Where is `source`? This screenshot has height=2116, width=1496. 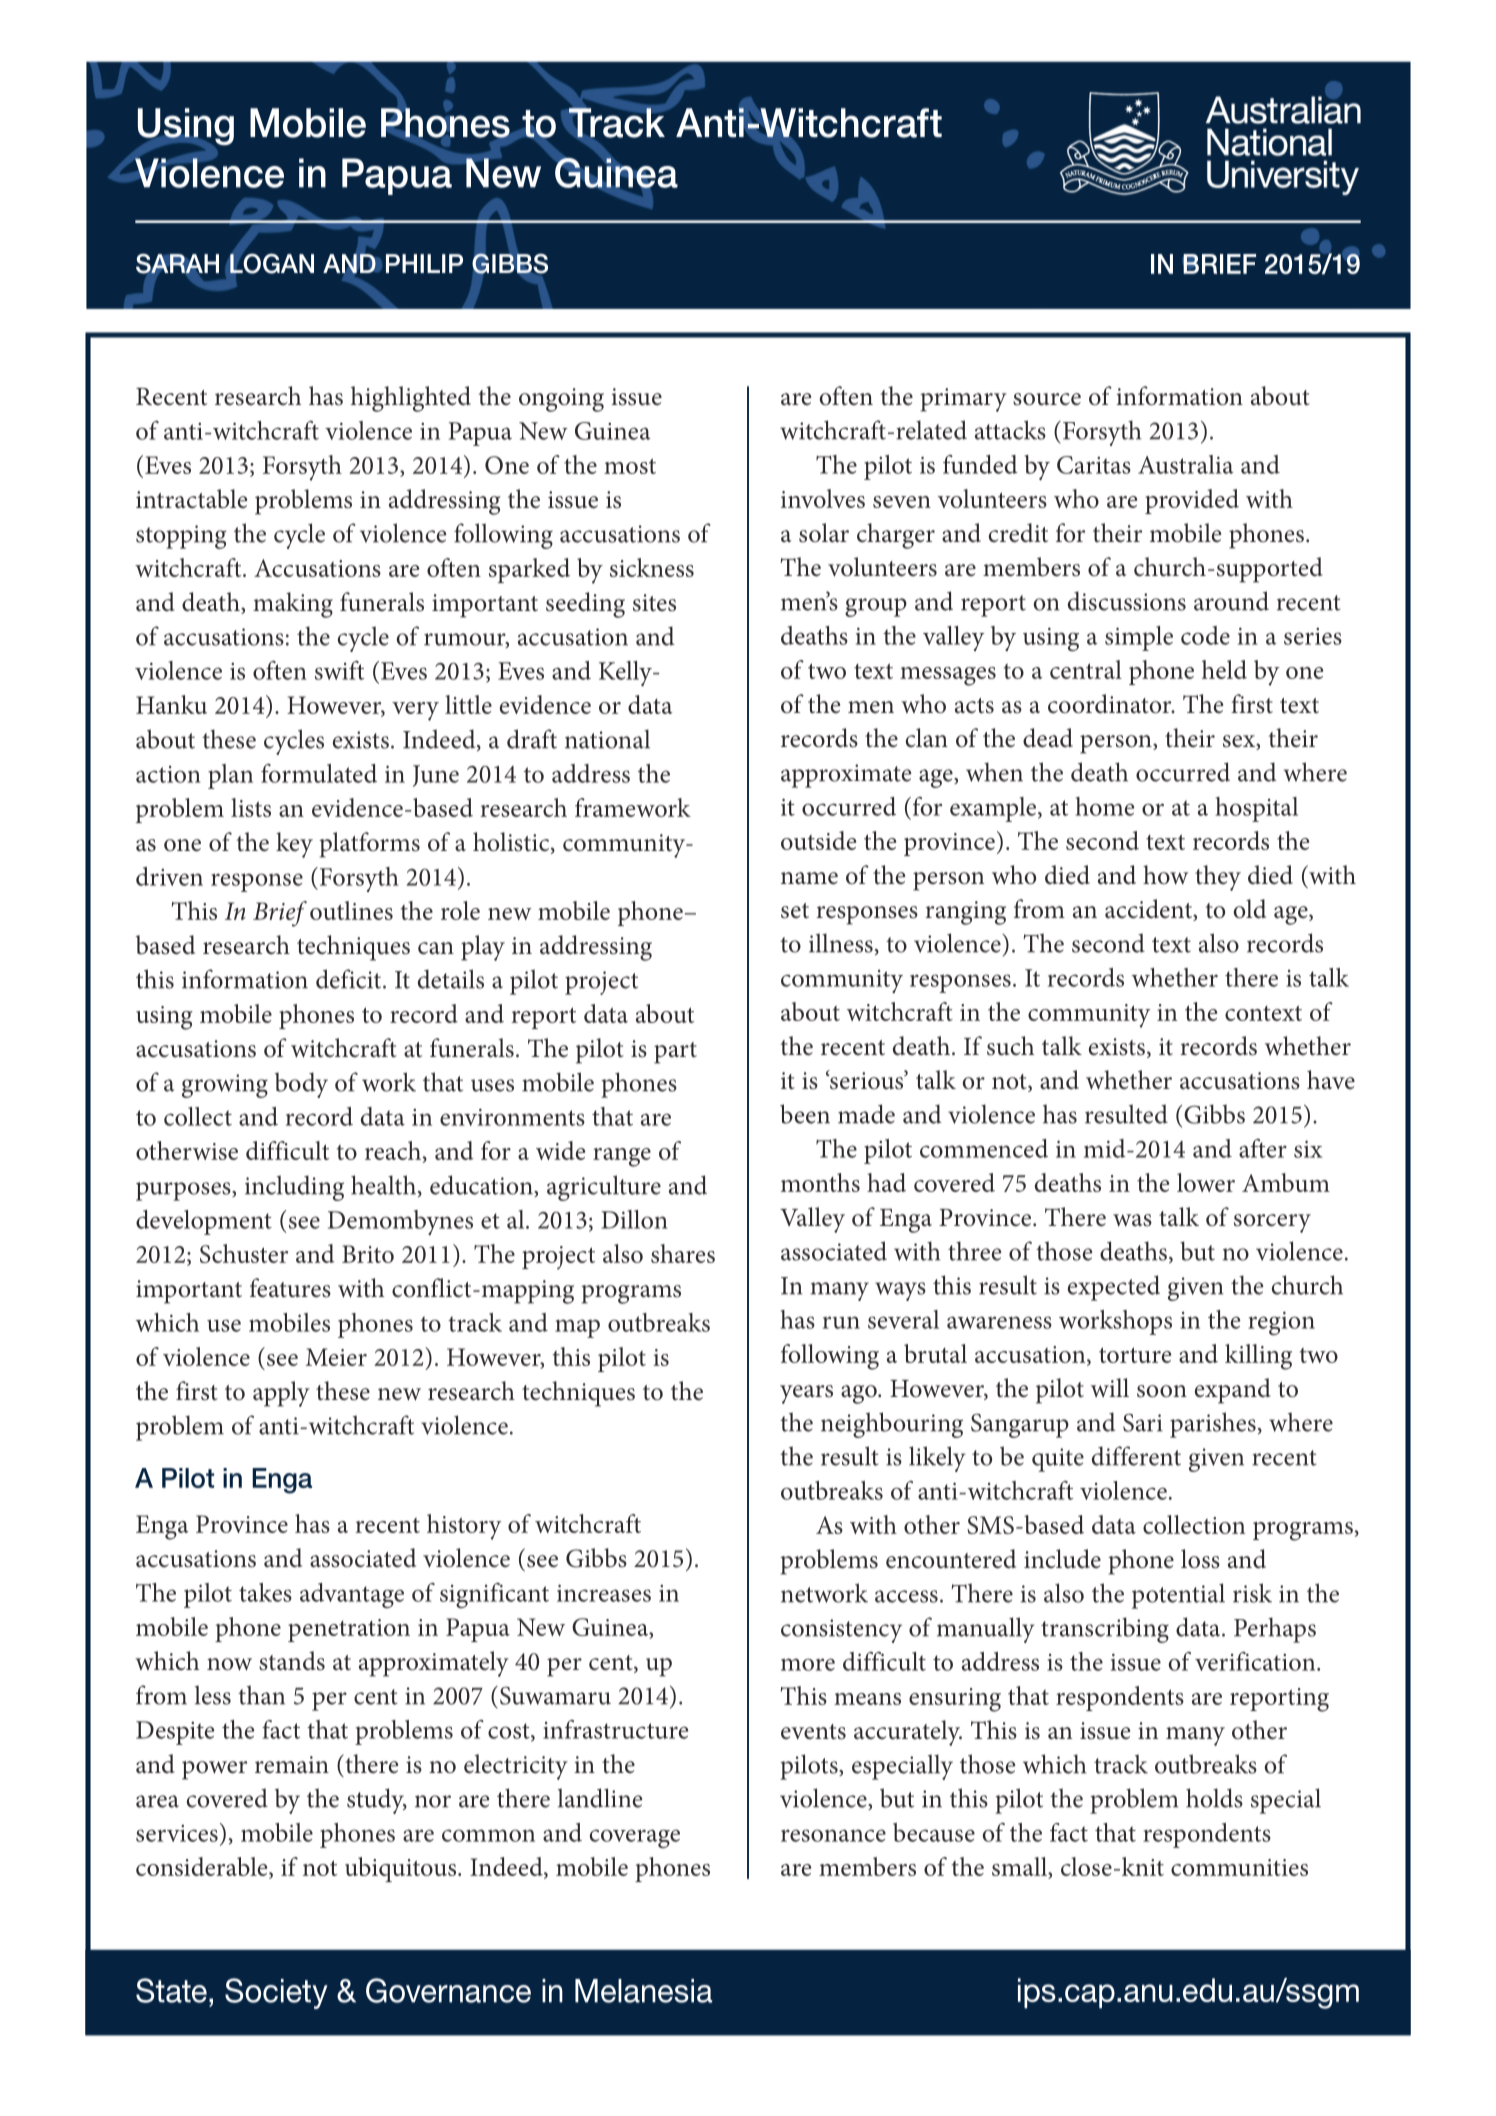 source is located at coordinates (1047, 399).
